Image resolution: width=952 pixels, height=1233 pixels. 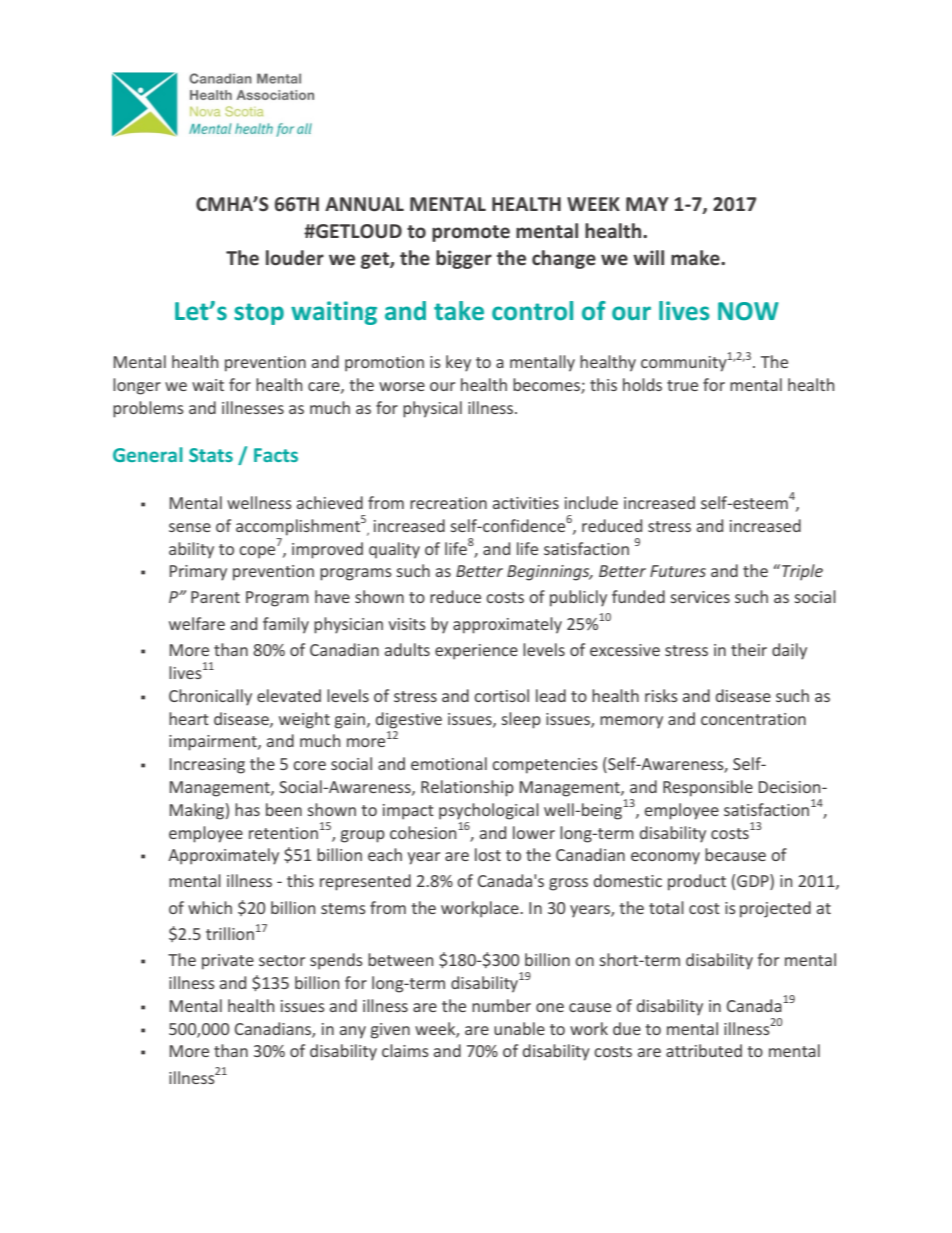 What do you see at coordinates (295, 258) in the screenshot?
I see `louder` at bounding box center [295, 258].
